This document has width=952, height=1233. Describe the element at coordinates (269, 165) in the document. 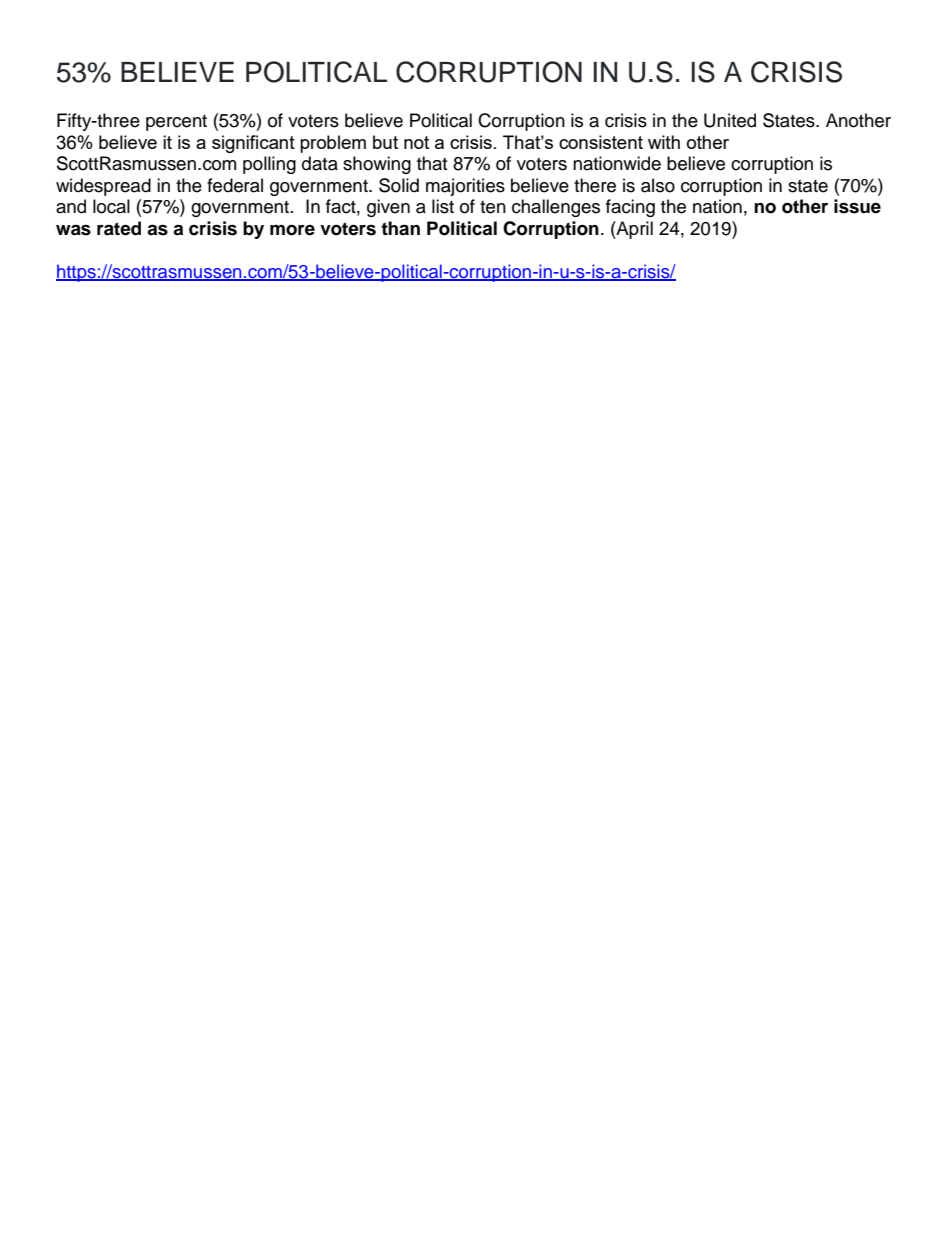

I see `polling` at that location.
